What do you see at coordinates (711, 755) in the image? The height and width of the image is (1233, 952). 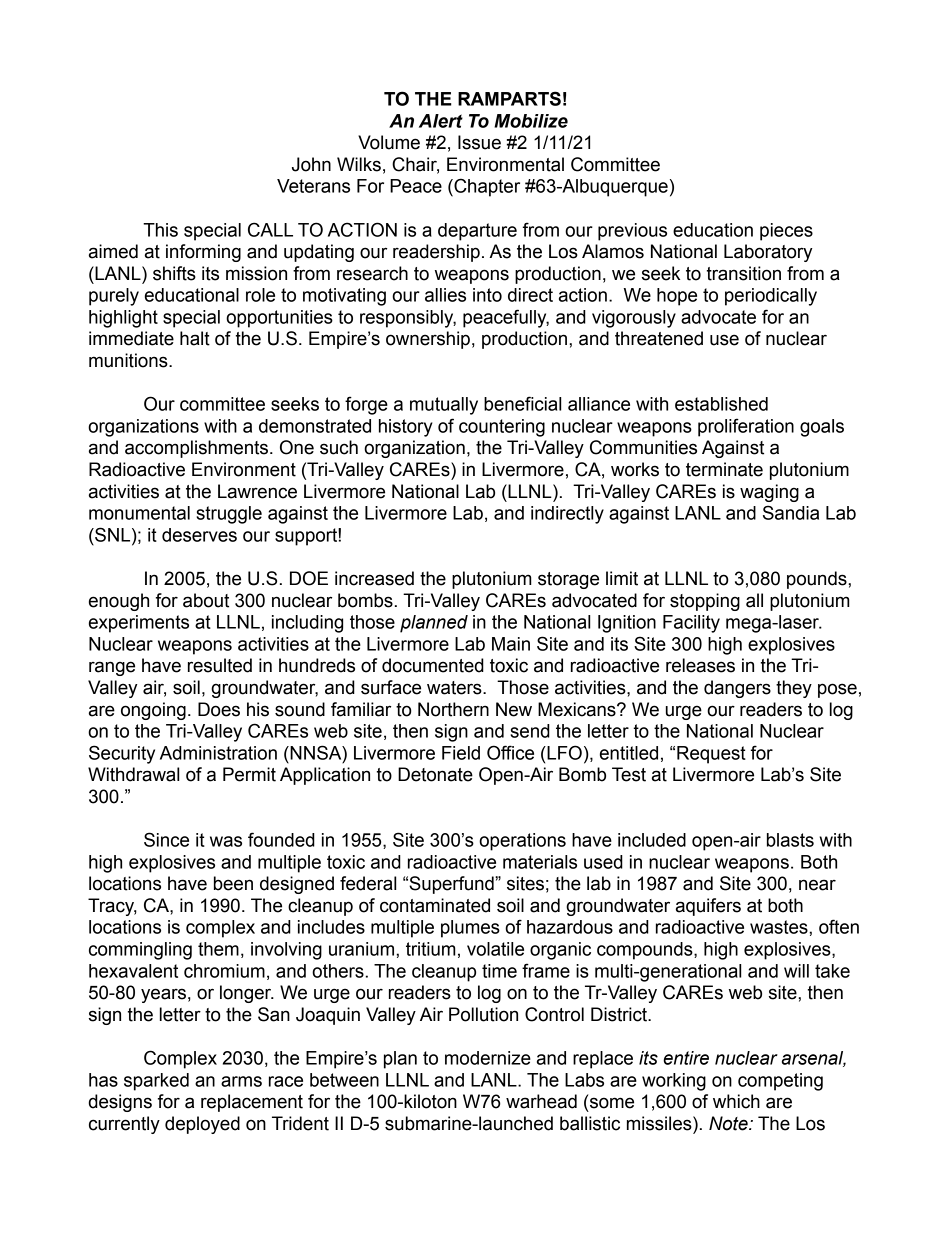 I see `Request` at bounding box center [711, 755].
